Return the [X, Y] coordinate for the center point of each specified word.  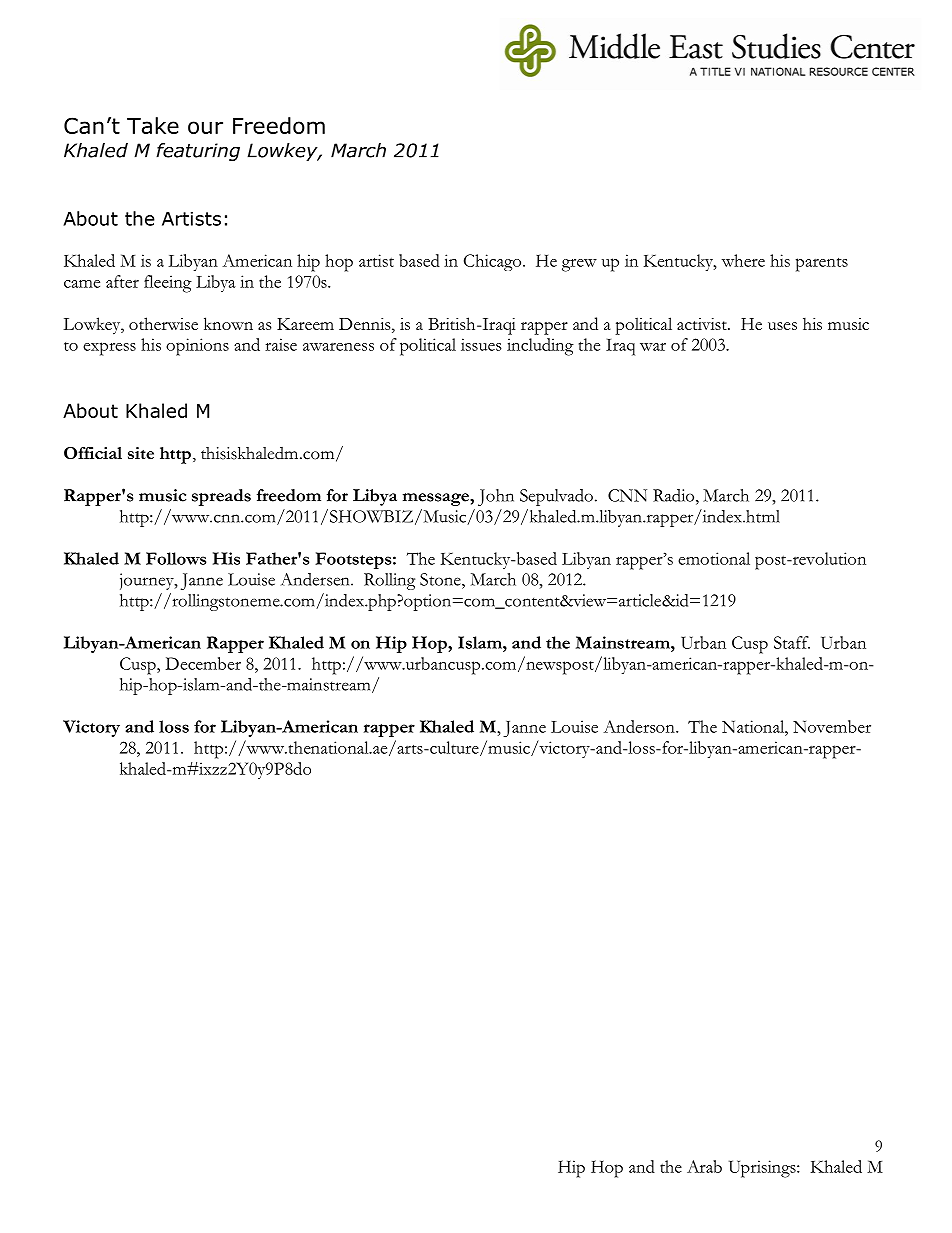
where [743, 260]
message [437, 499]
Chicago [494, 262]
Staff [792, 642]
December [203, 663]
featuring [198, 152]
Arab [704, 1166]
